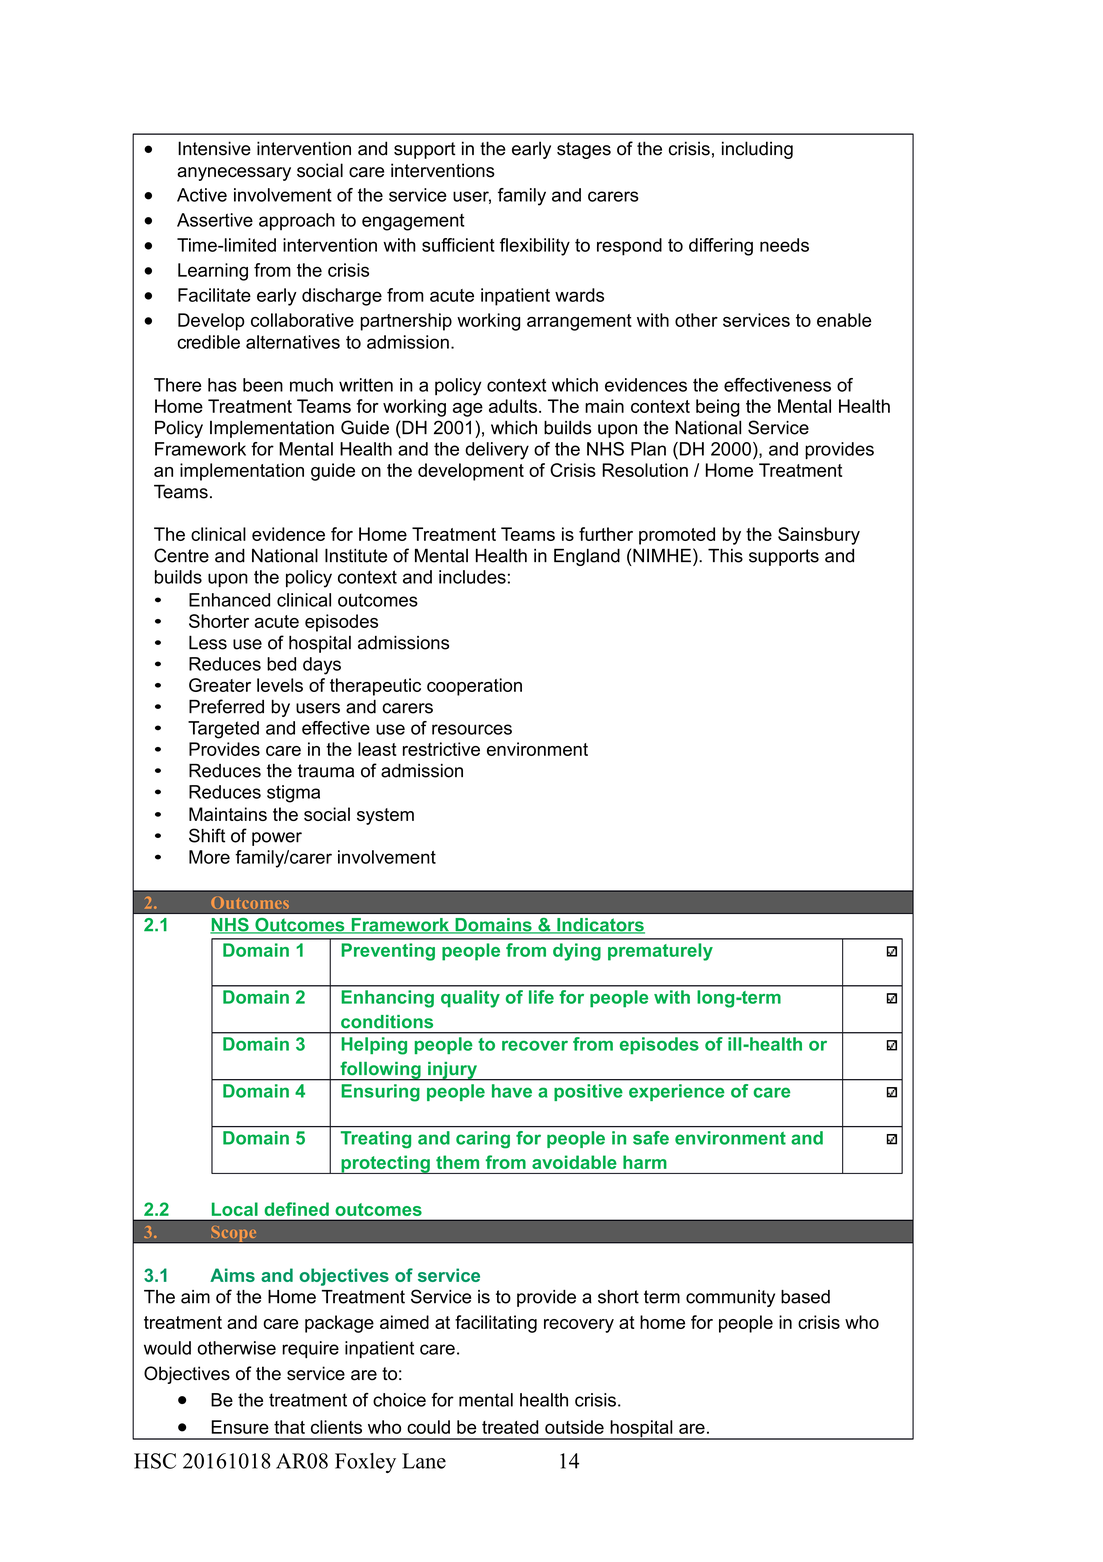  I want to click on Active, so click(202, 195).
